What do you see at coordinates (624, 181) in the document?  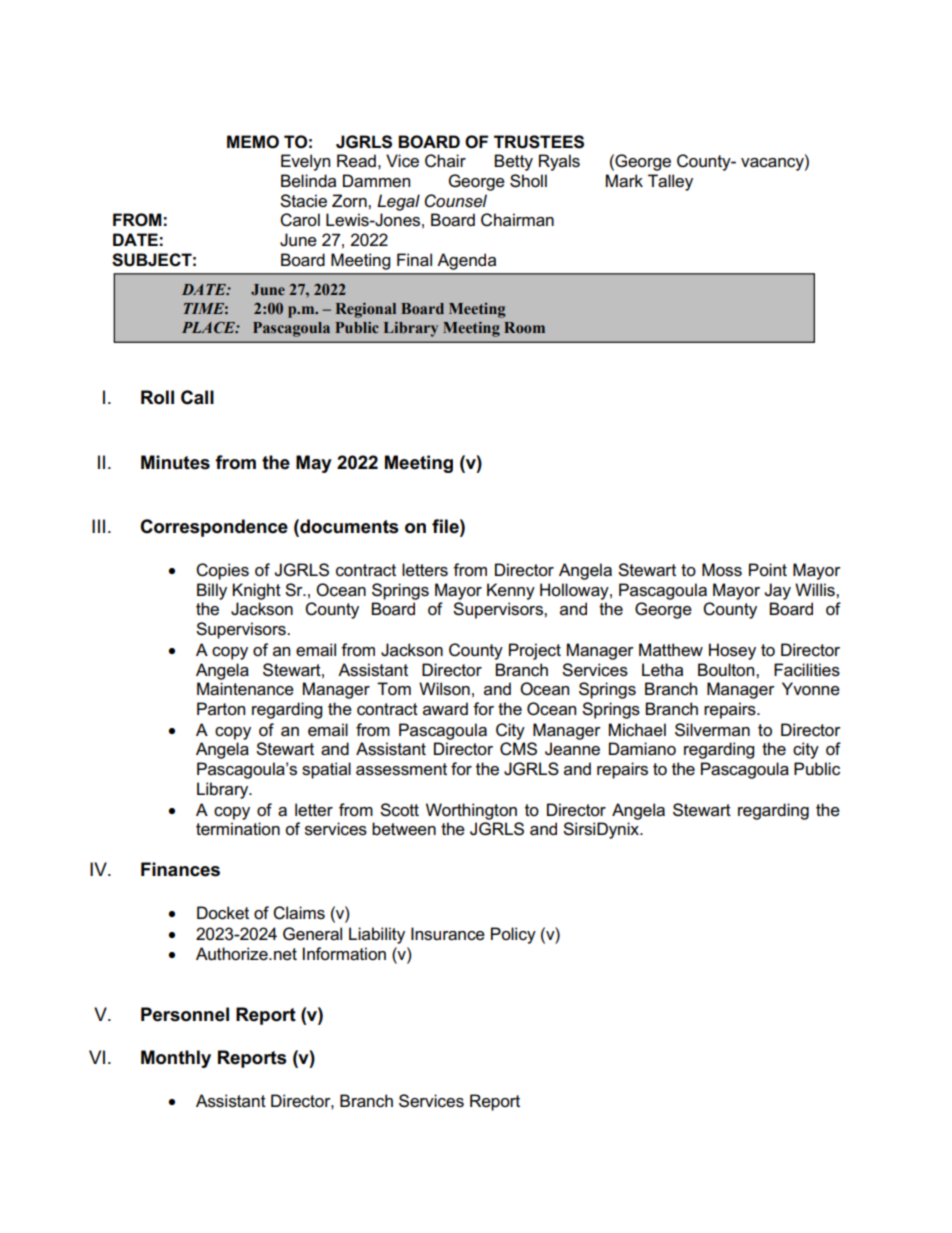 I see `Mark` at bounding box center [624, 181].
